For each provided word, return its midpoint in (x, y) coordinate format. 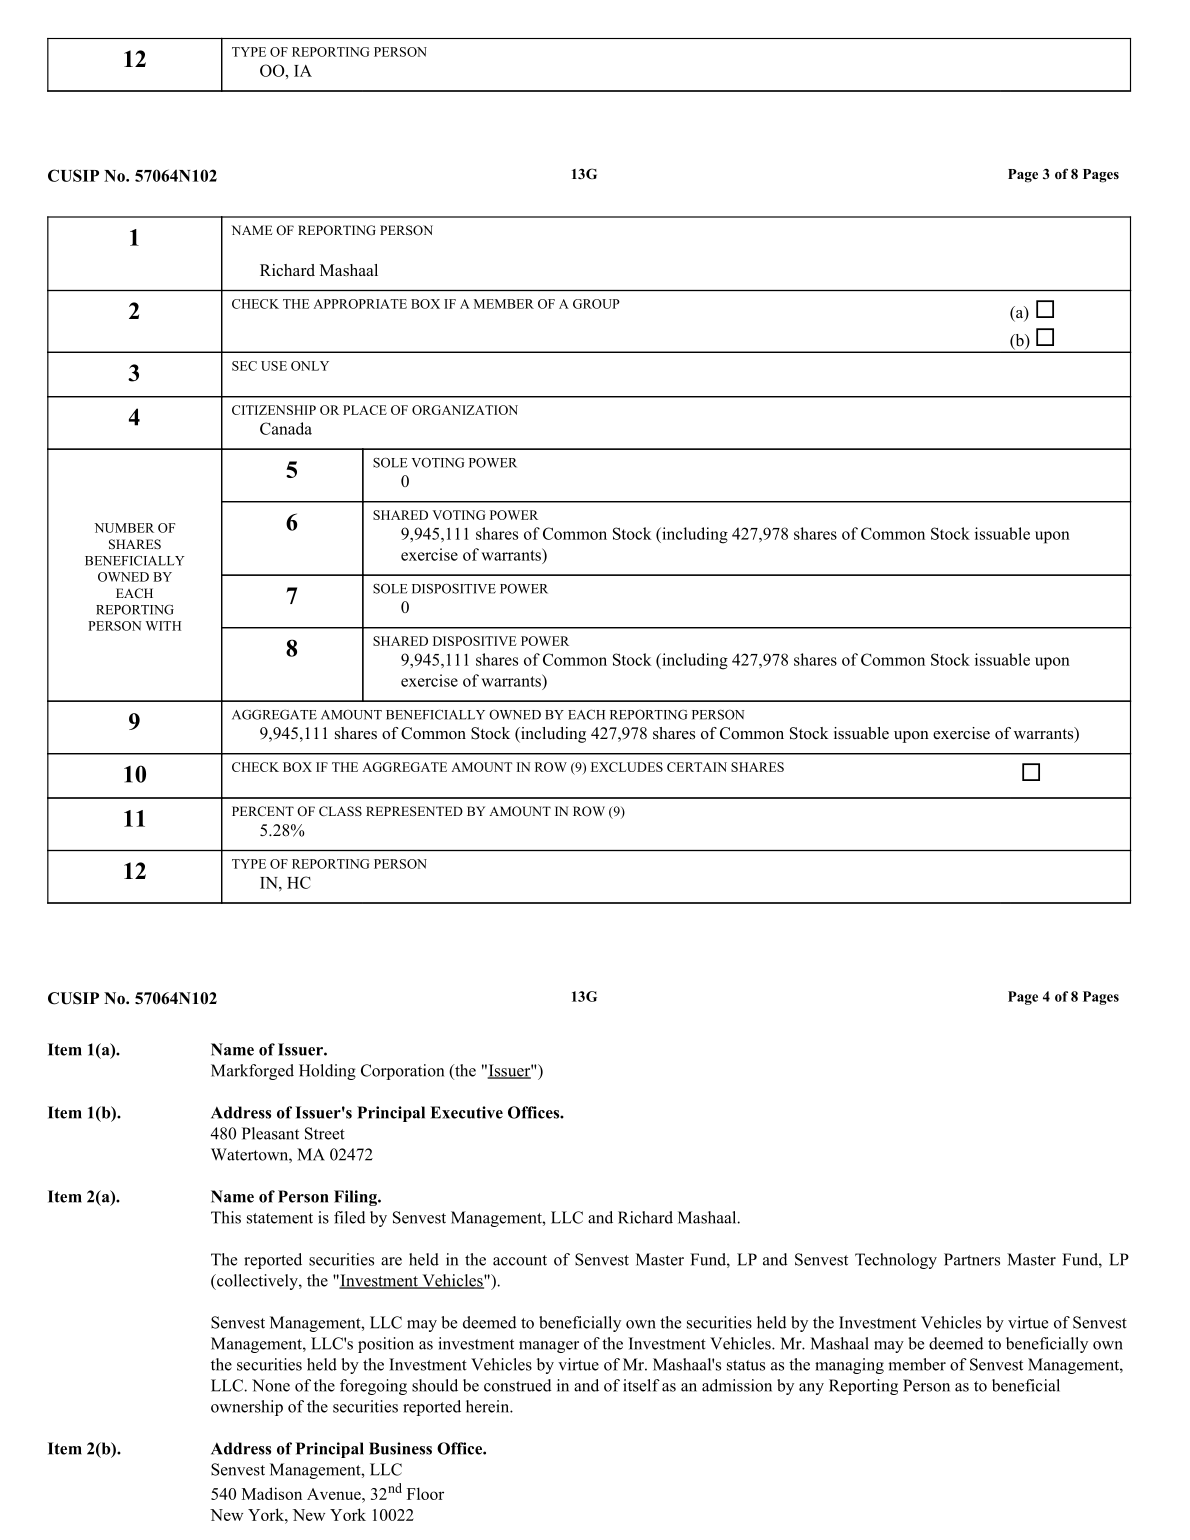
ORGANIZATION (465, 410)
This (226, 1217)
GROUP (596, 304)
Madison (272, 1493)
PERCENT (263, 811)
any (811, 1389)
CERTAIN (697, 767)
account (520, 1260)
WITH (163, 626)
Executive (466, 1112)
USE (274, 366)
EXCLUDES (627, 767)
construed (518, 1385)
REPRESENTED (414, 811)
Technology (896, 1261)
